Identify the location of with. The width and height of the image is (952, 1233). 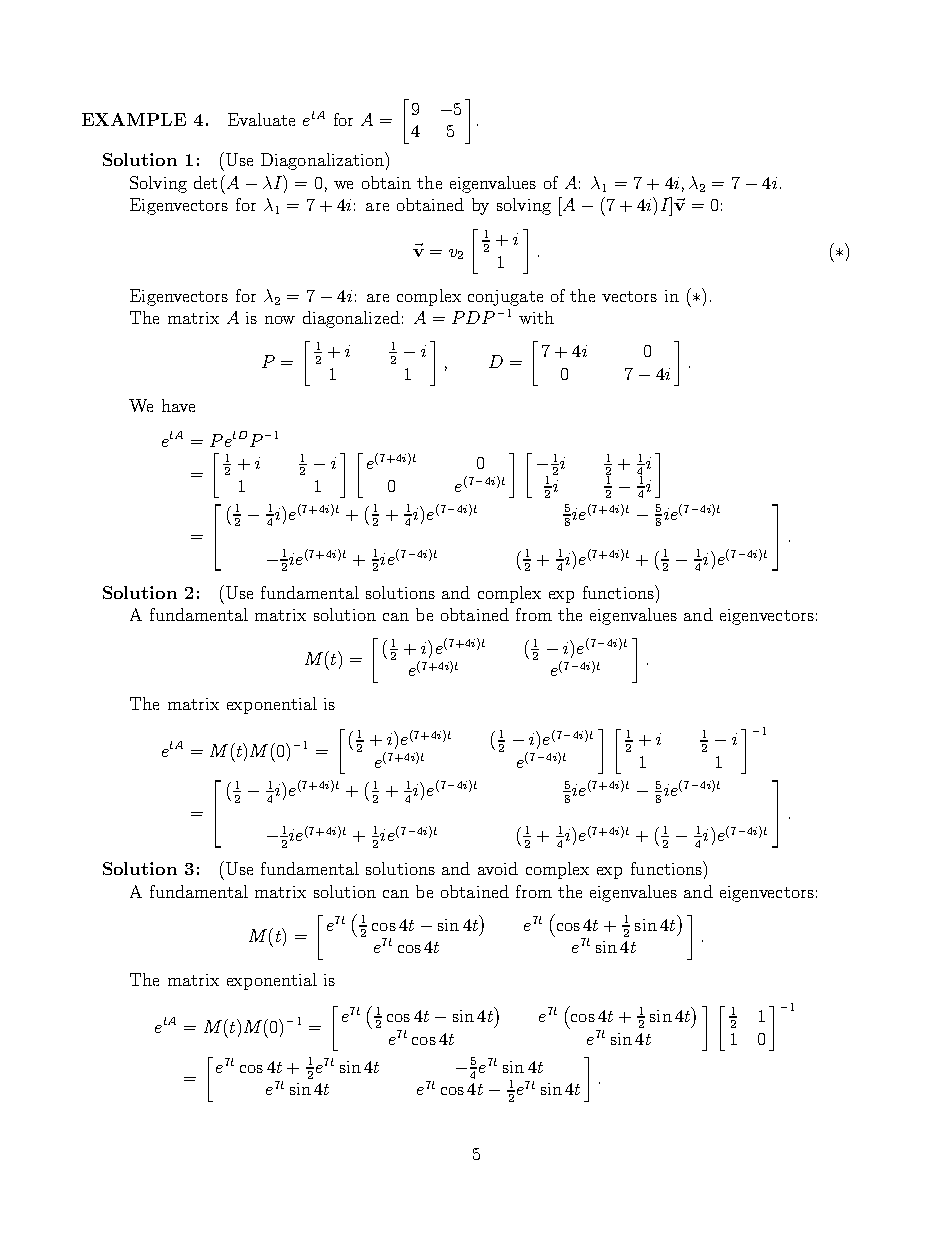
(536, 317).
